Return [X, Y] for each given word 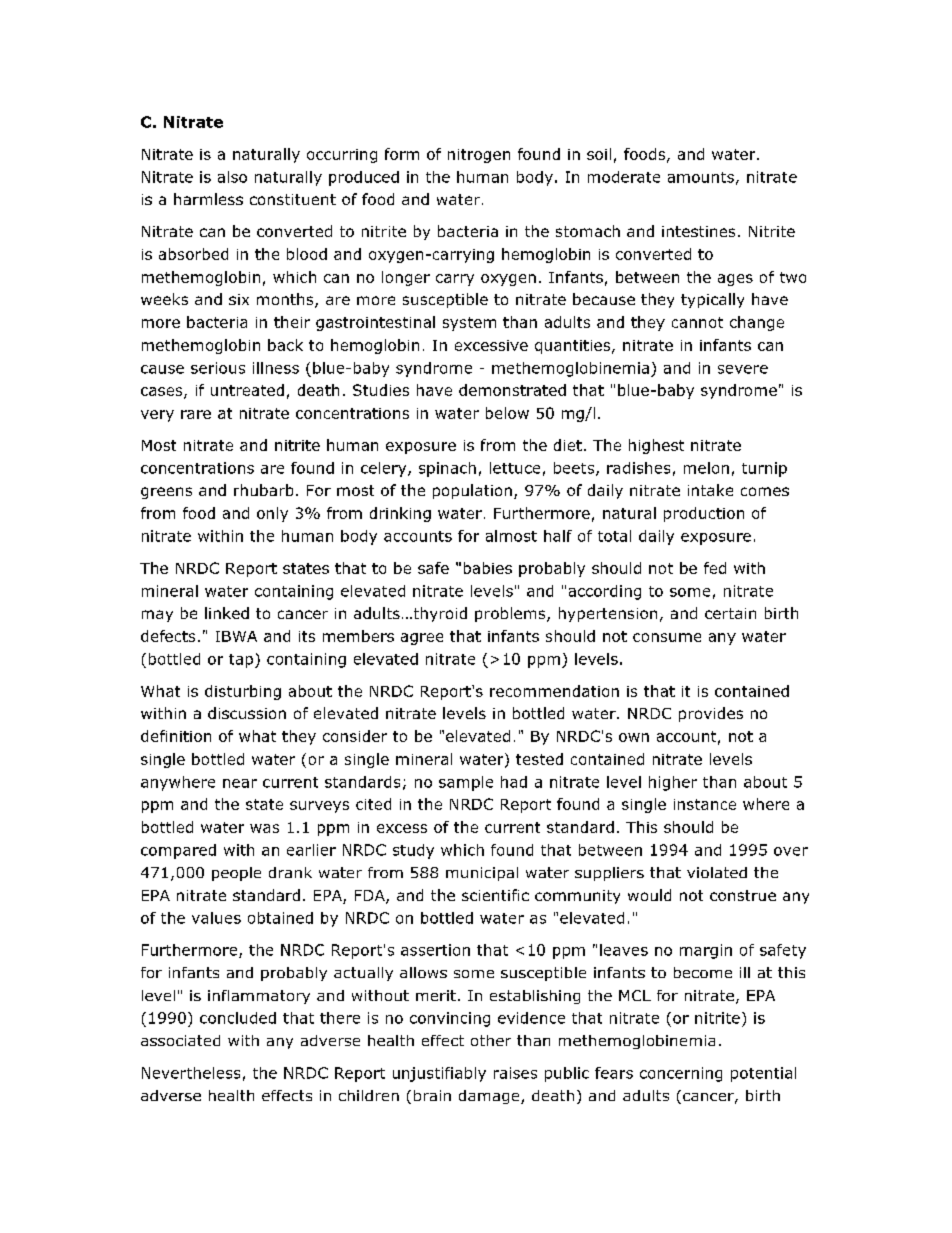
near [240, 783]
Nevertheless [191, 1073]
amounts [701, 177]
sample [466, 783]
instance [705, 804]
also [232, 177]
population [472, 491]
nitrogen [479, 156]
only [272, 514]
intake [710, 490]
